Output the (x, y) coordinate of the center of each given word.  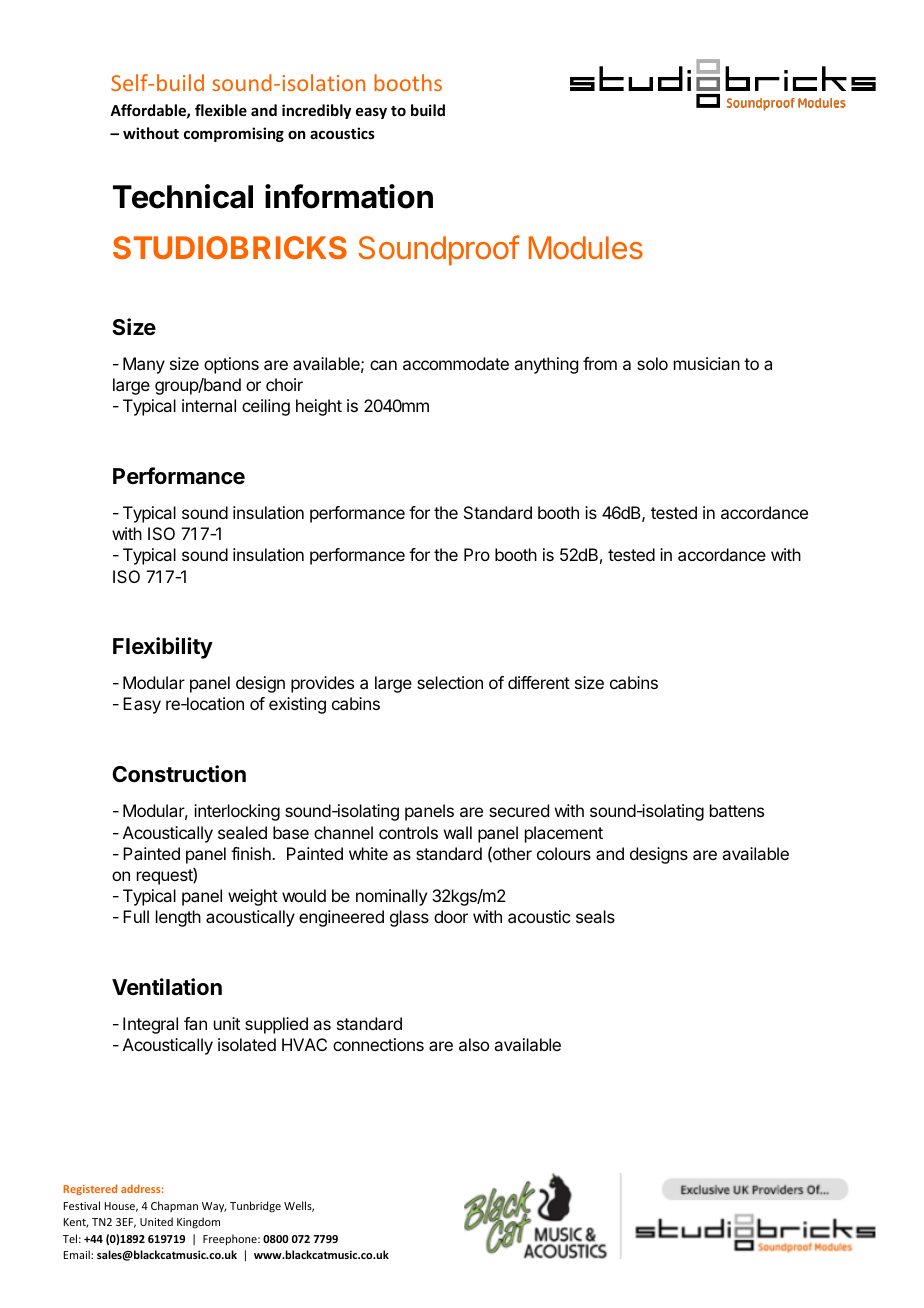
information (349, 196)
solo (652, 363)
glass (409, 918)
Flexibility (163, 648)
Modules (586, 247)
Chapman (174, 1206)
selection (450, 682)
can (383, 365)
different (539, 682)
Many (144, 365)
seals (595, 916)
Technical (183, 196)
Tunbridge (255, 1206)
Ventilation (167, 987)
